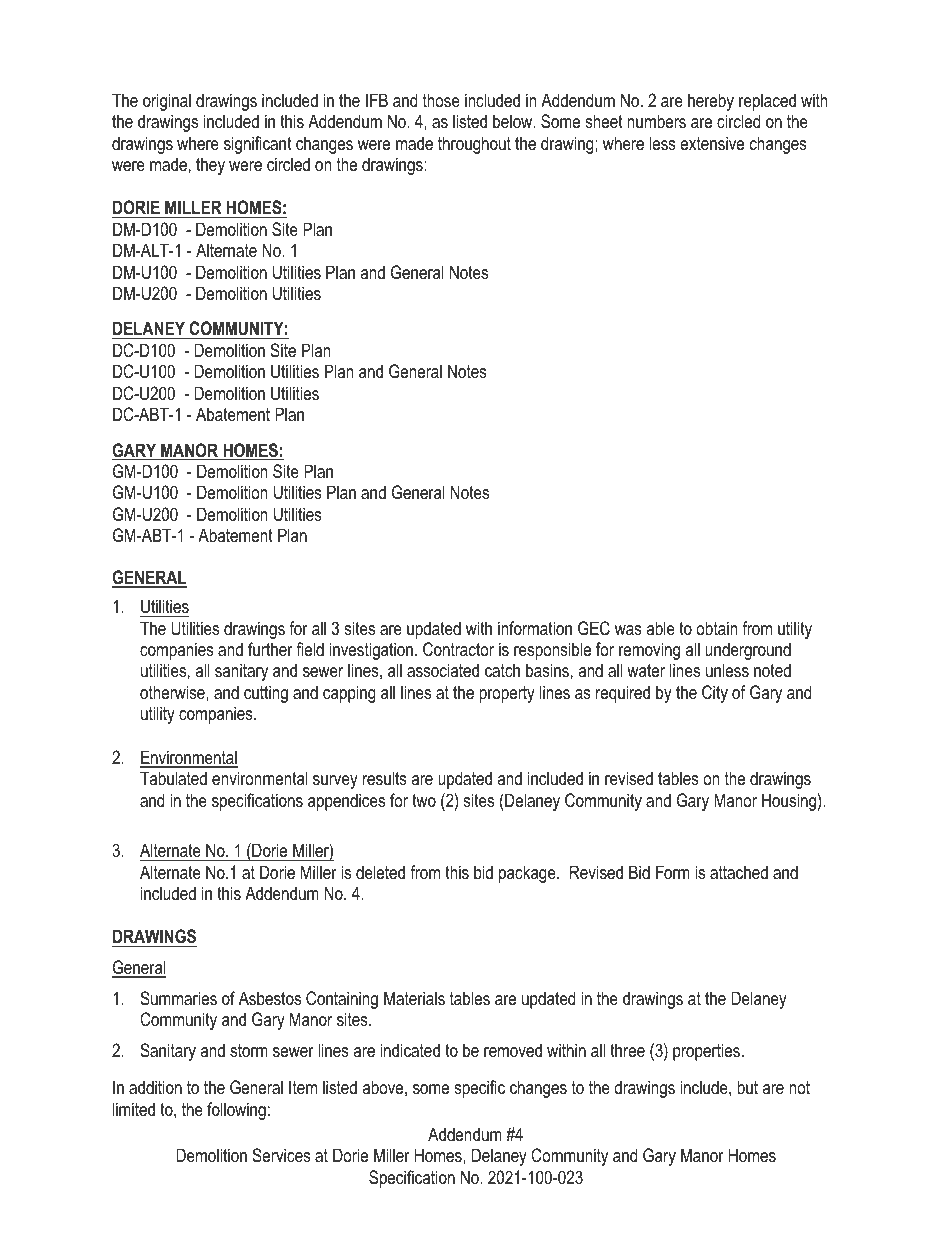  I want to click on following, so click(236, 1111).
